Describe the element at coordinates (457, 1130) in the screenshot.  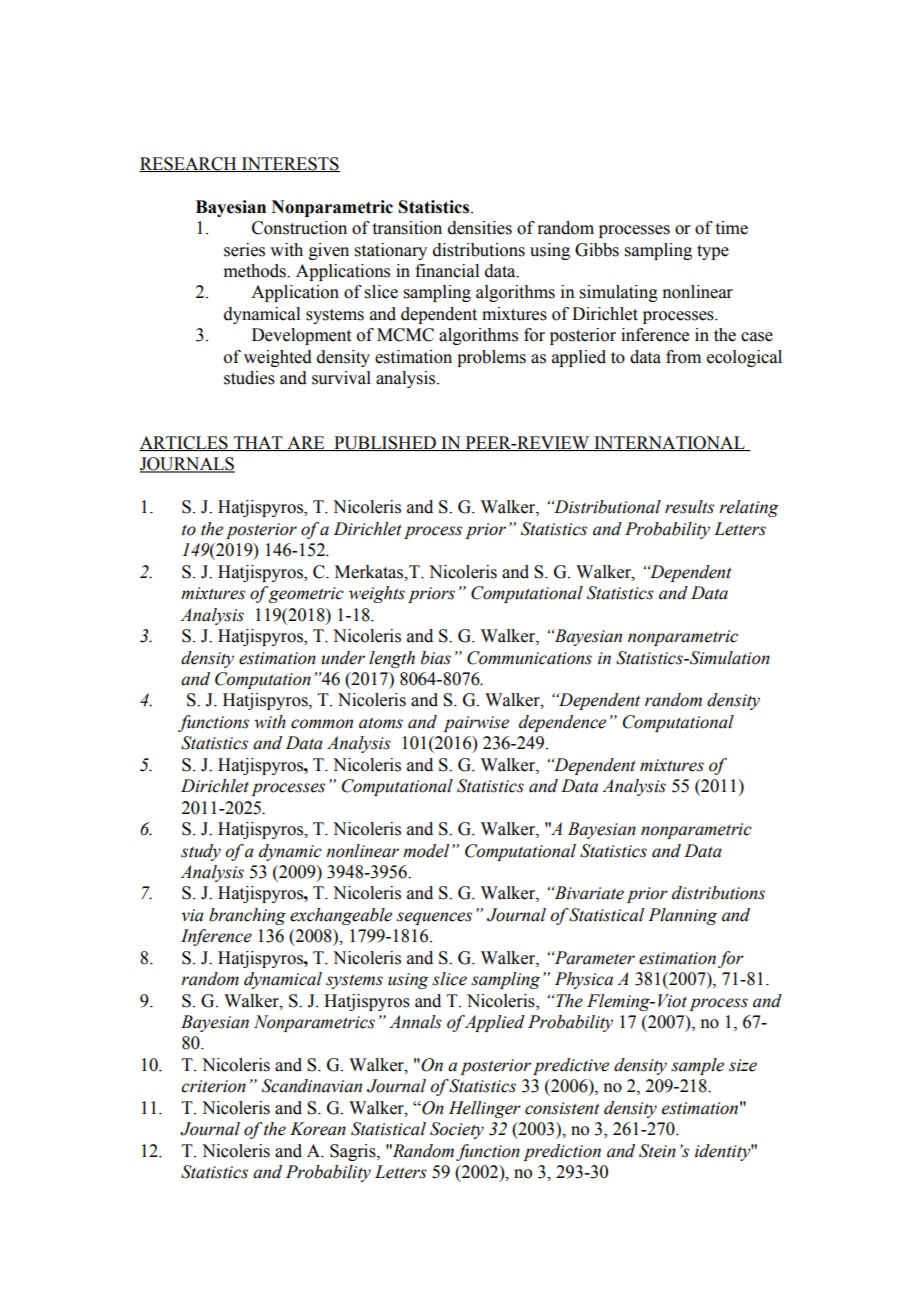
I see `Society` at that location.
